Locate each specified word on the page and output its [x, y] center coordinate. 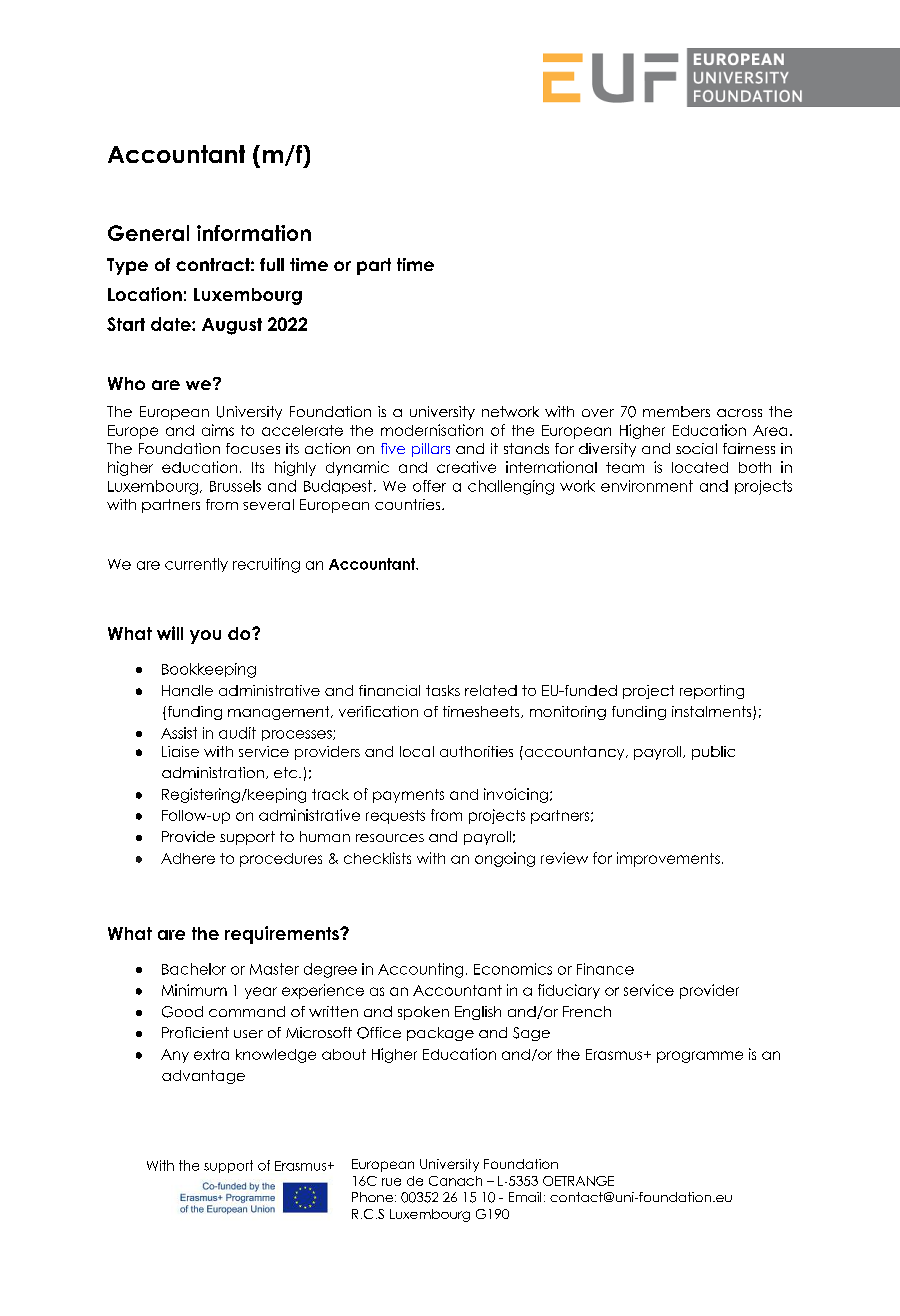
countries [409, 504]
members [676, 411]
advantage [203, 1077]
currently [196, 565]
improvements [668, 859]
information [254, 233]
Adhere [188, 858]
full [272, 264]
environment [647, 486]
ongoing [505, 859]
